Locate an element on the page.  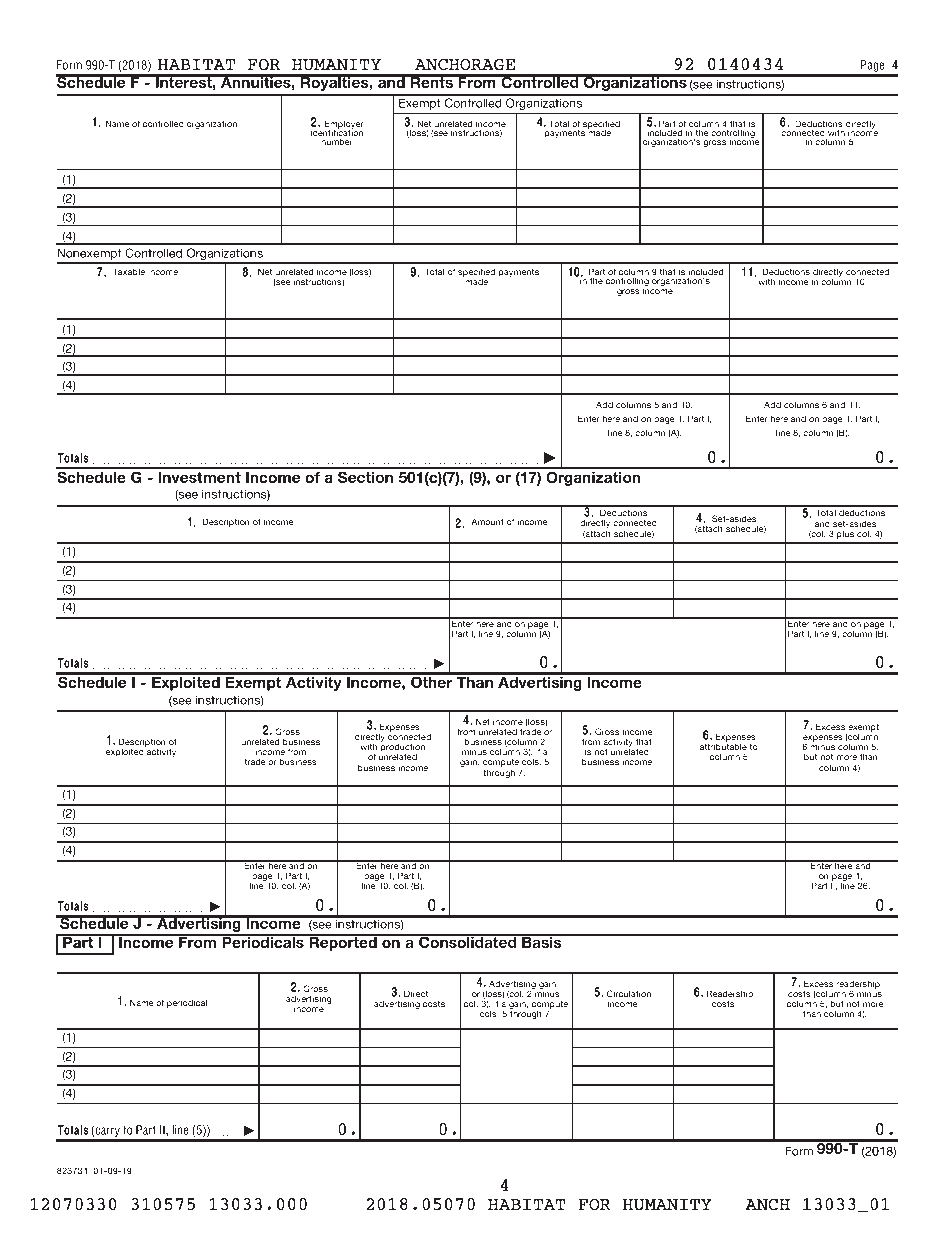
attributable is located at coordinates (723, 746).
